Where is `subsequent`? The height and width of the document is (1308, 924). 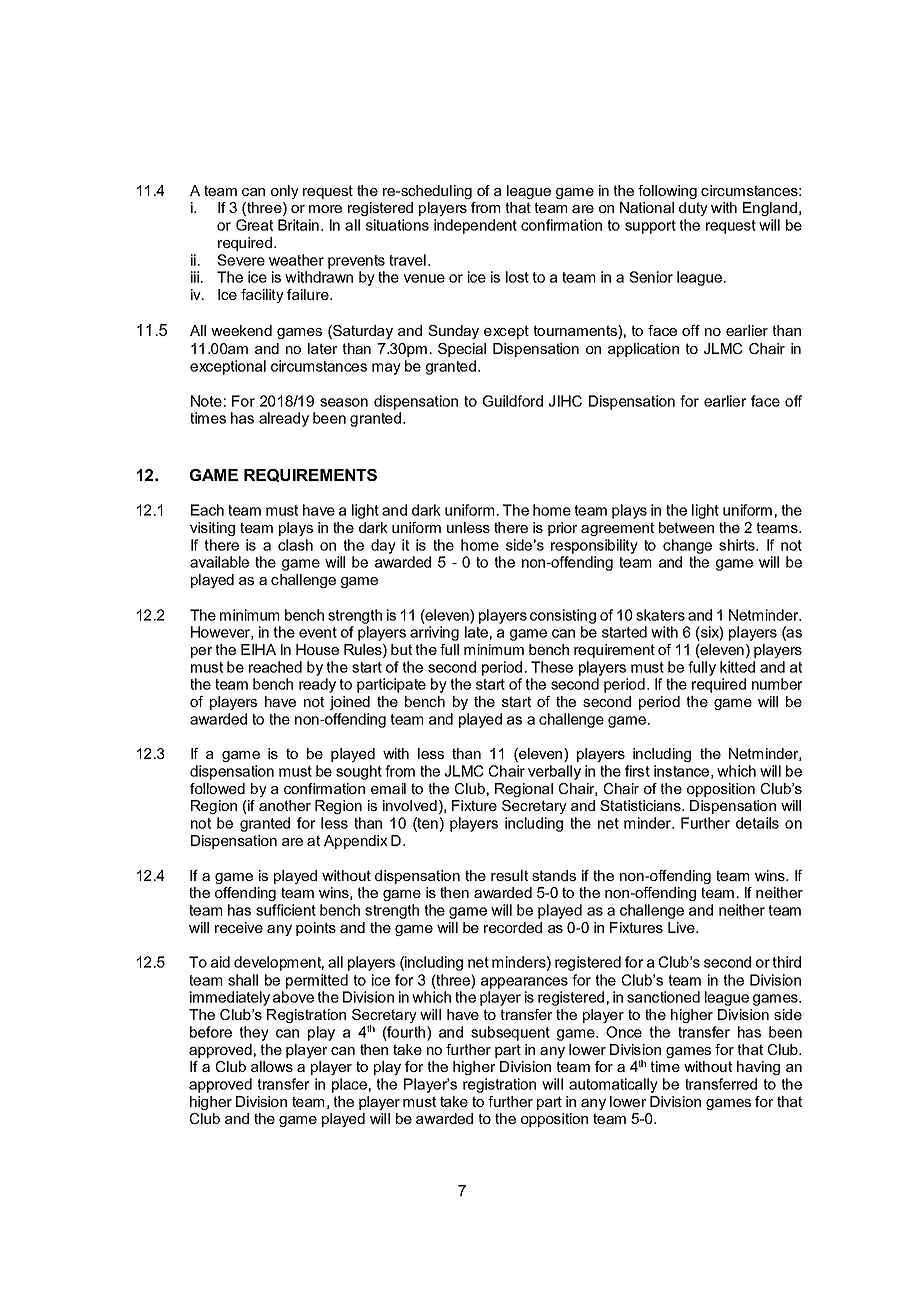 subsequent is located at coordinates (510, 1033).
